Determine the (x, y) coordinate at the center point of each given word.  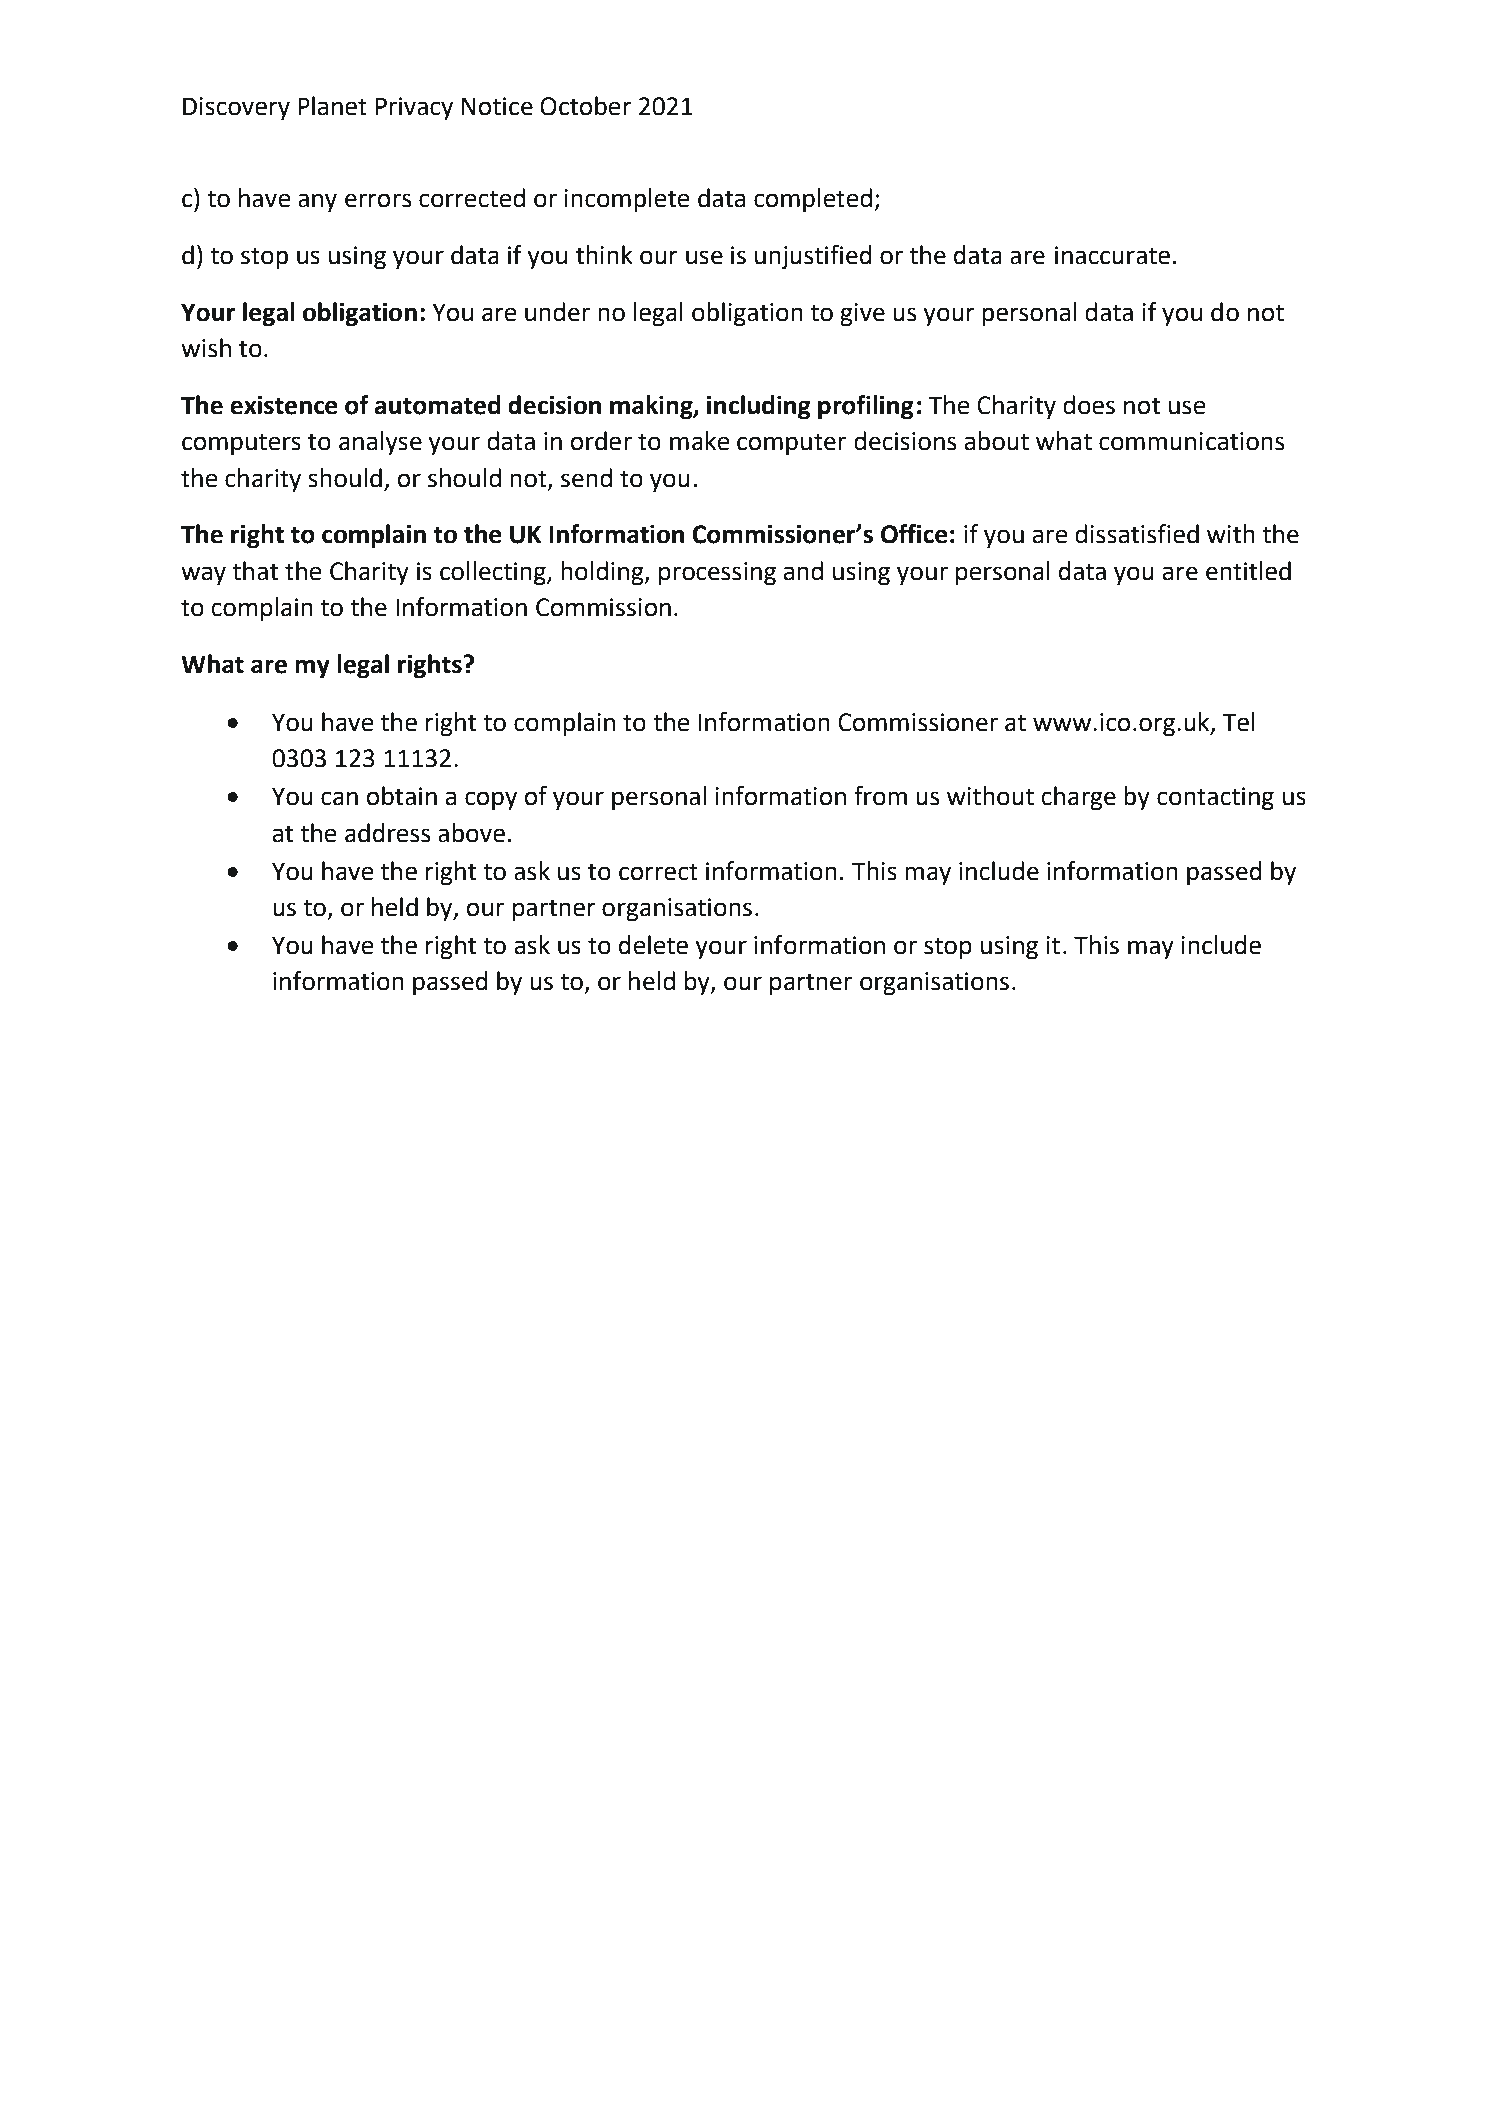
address (387, 833)
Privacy (414, 109)
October (586, 106)
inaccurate (1112, 255)
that (255, 571)
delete (653, 945)
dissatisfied (1137, 534)
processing (717, 574)
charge (1078, 798)
